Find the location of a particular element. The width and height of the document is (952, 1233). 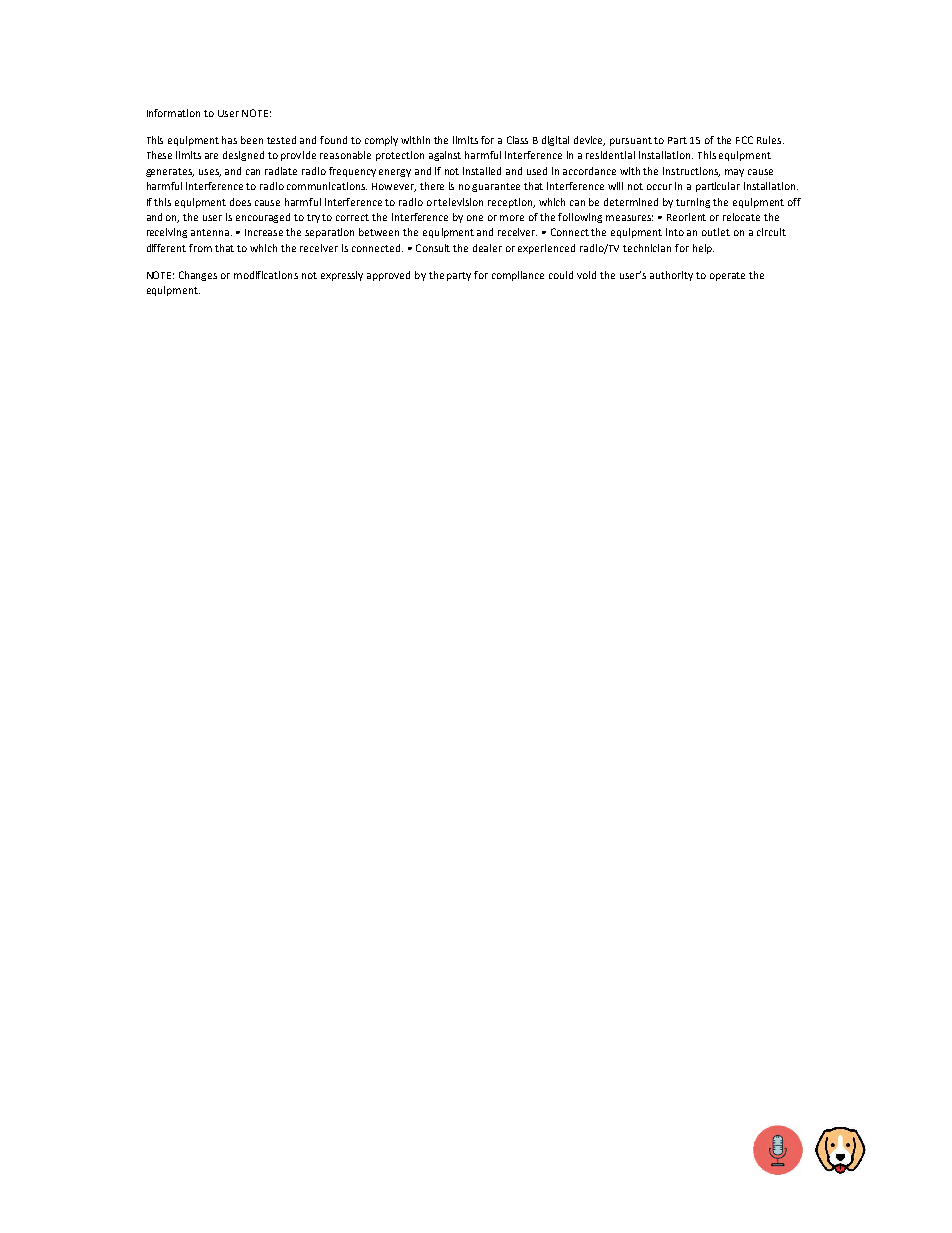

antenna is located at coordinates (211, 232).
